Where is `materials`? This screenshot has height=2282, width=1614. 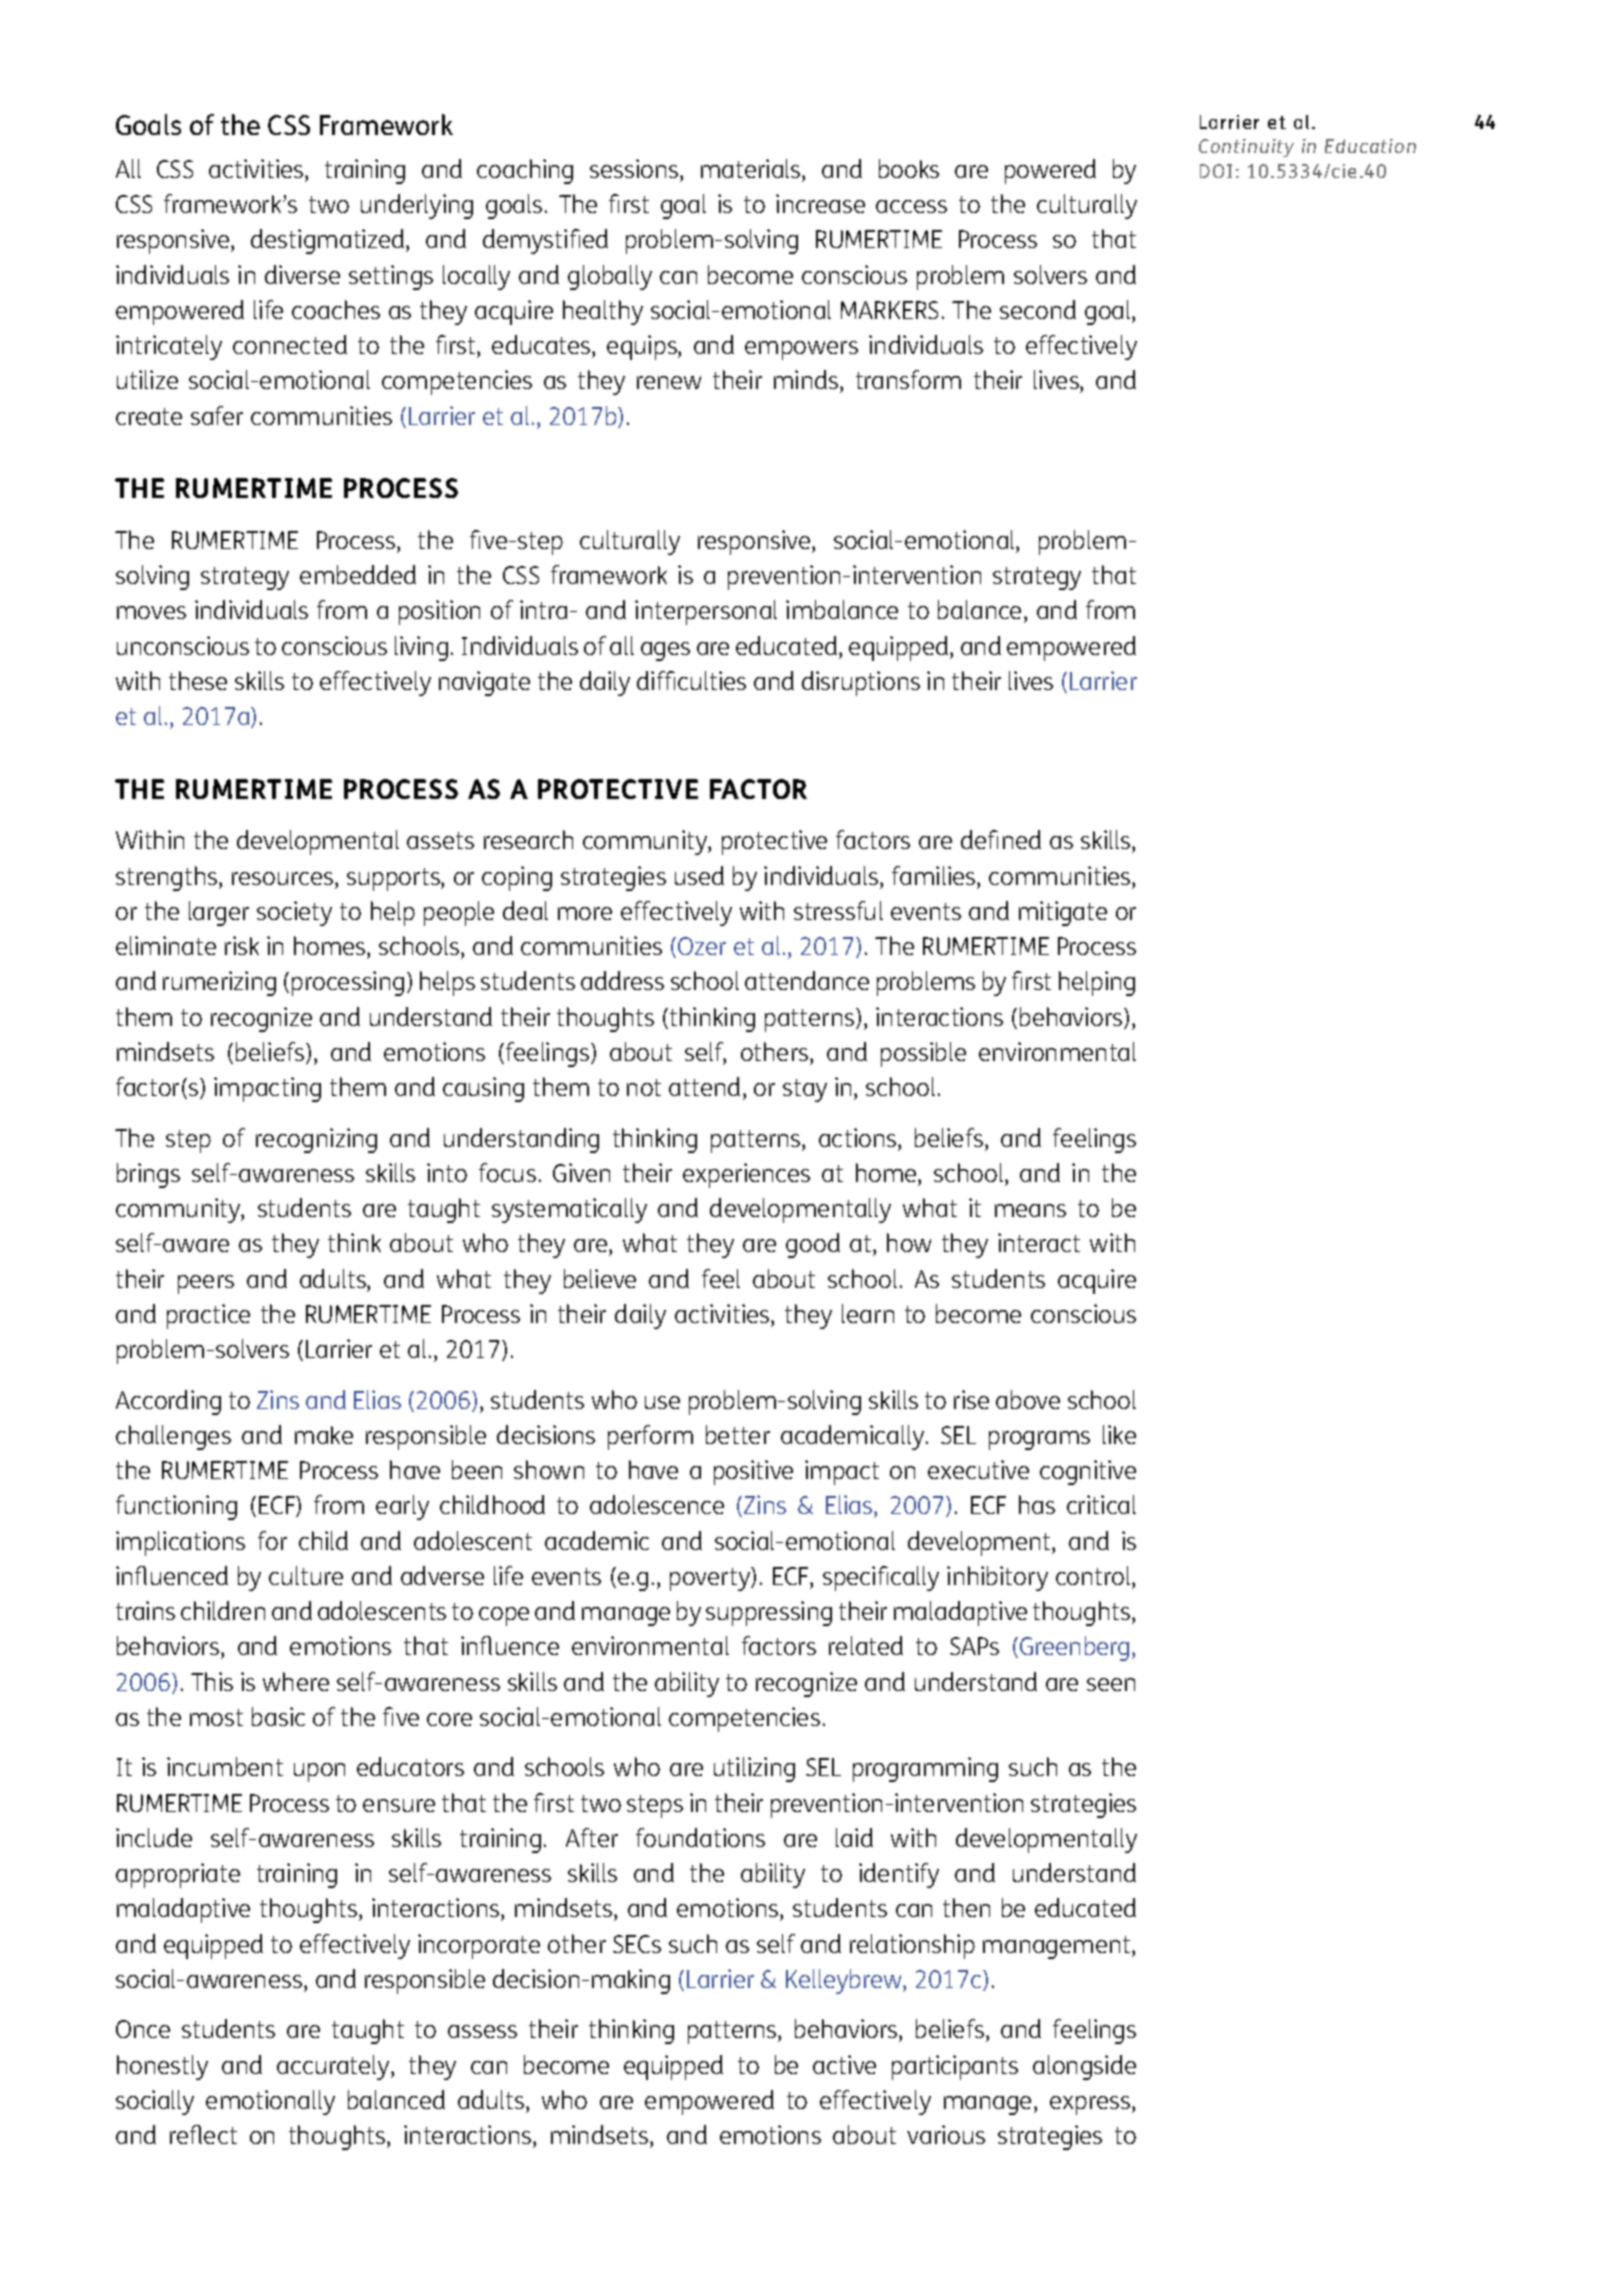
materials is located at coordinates (752, 168).
